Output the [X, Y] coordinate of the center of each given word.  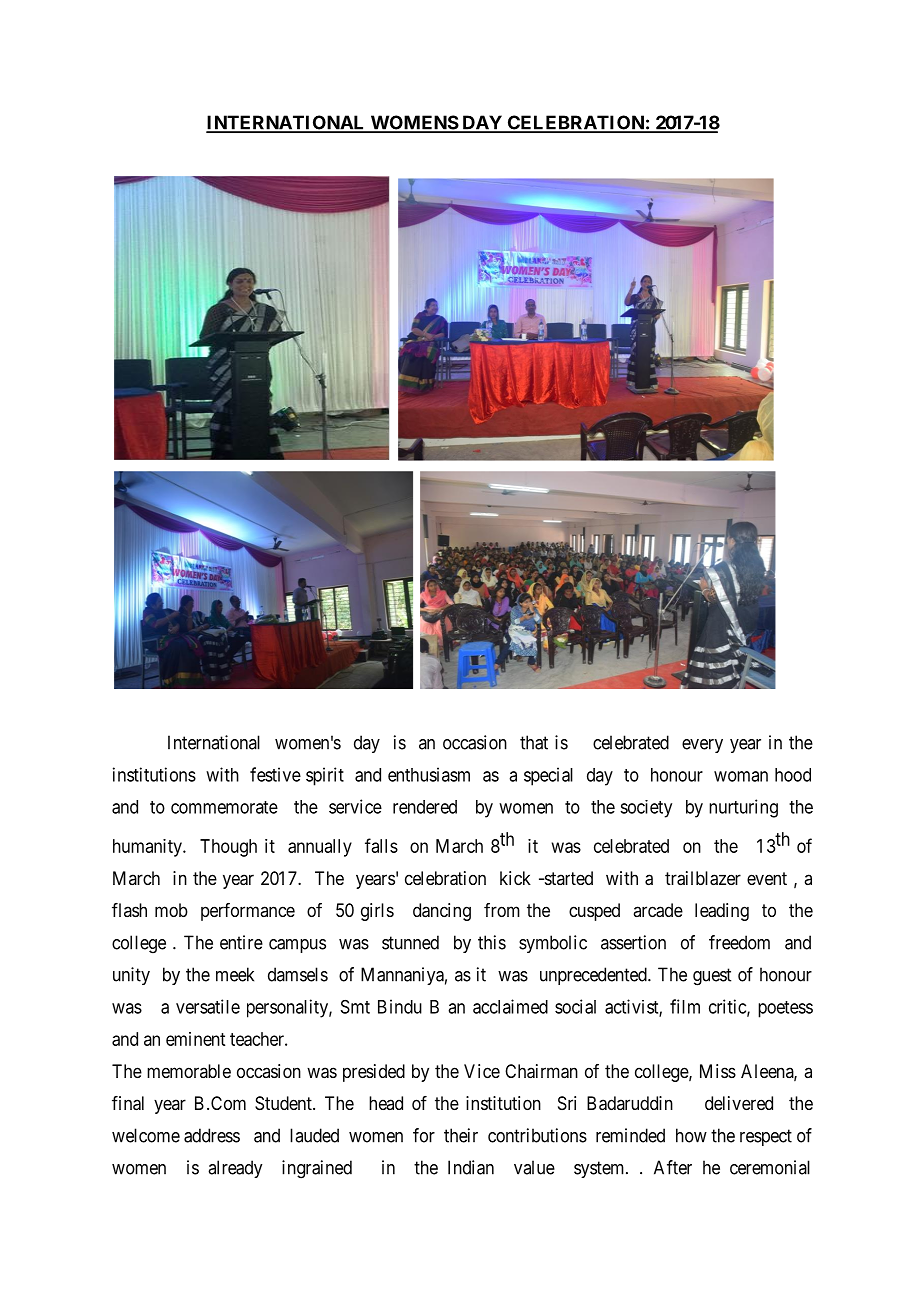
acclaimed [510, 1006]
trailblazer [703, 878]
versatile [208, 1006]
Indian [471, 1167]
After [673, 1167]
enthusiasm [429, 774]
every [702, 746]
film [685, 1006]
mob [171, 910]
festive [275, 774]
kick [515, 878]
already [235, 1169]
